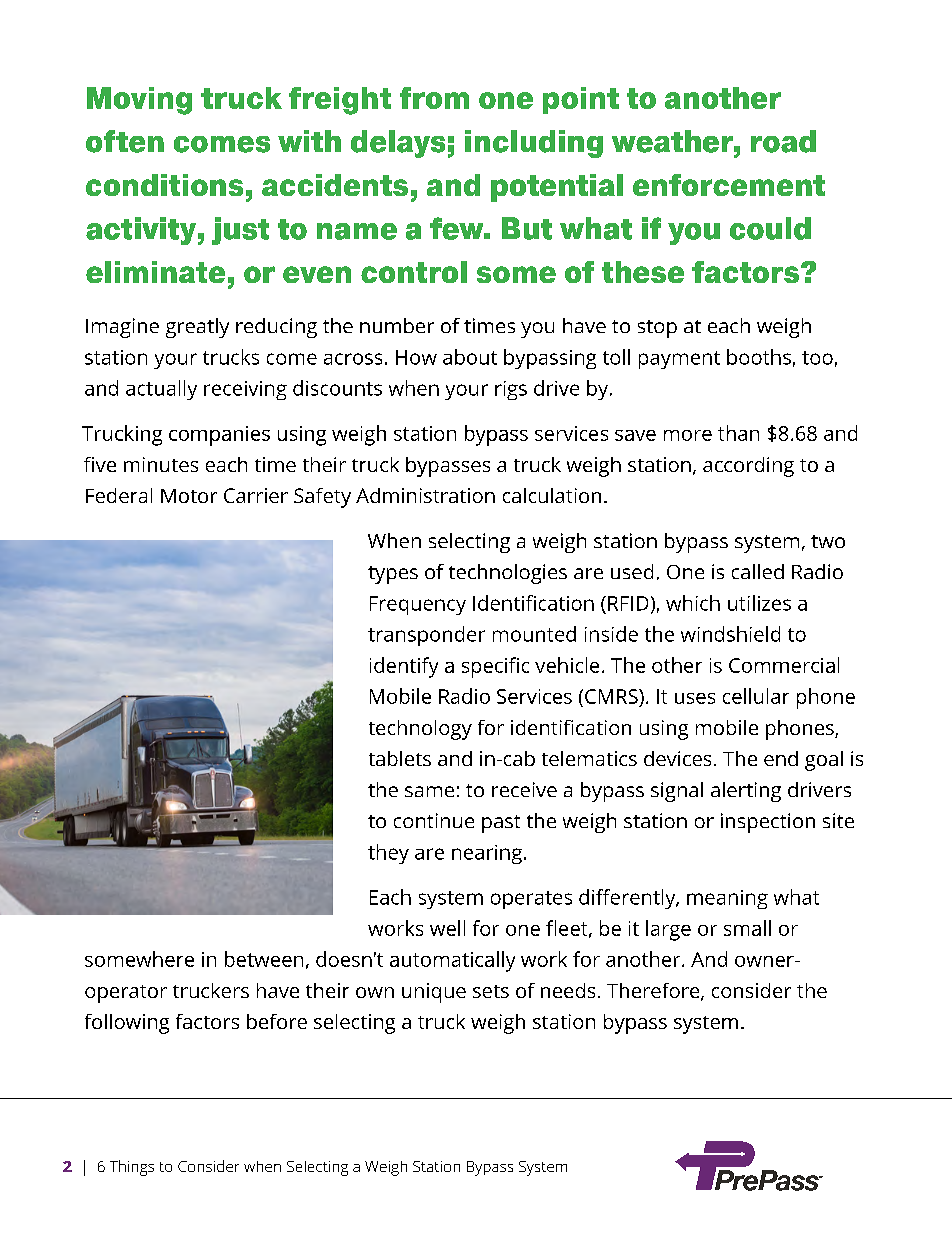  I want to click on technology, so click(420, 730).
